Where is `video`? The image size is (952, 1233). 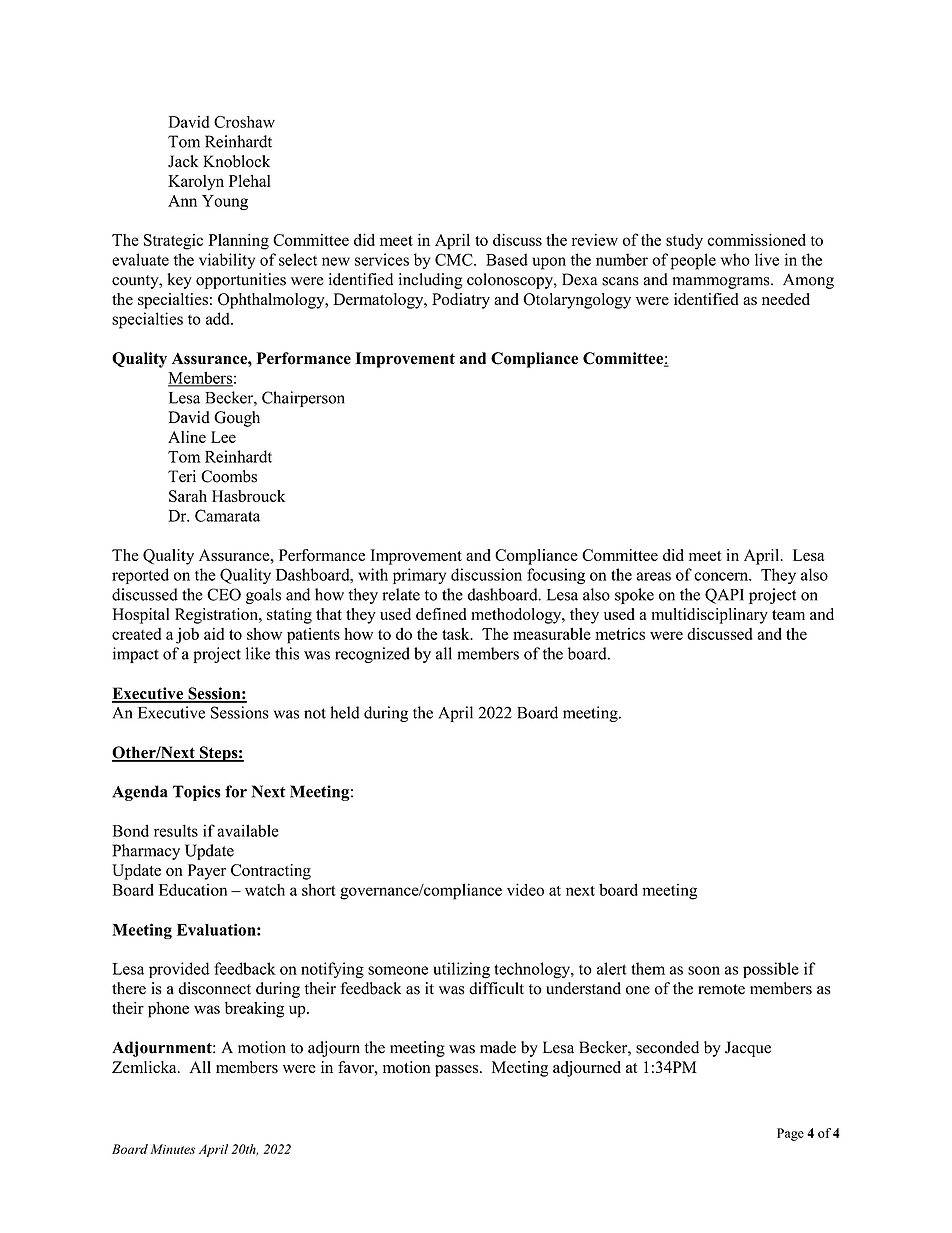 video is located at coordinates (525, 889).
